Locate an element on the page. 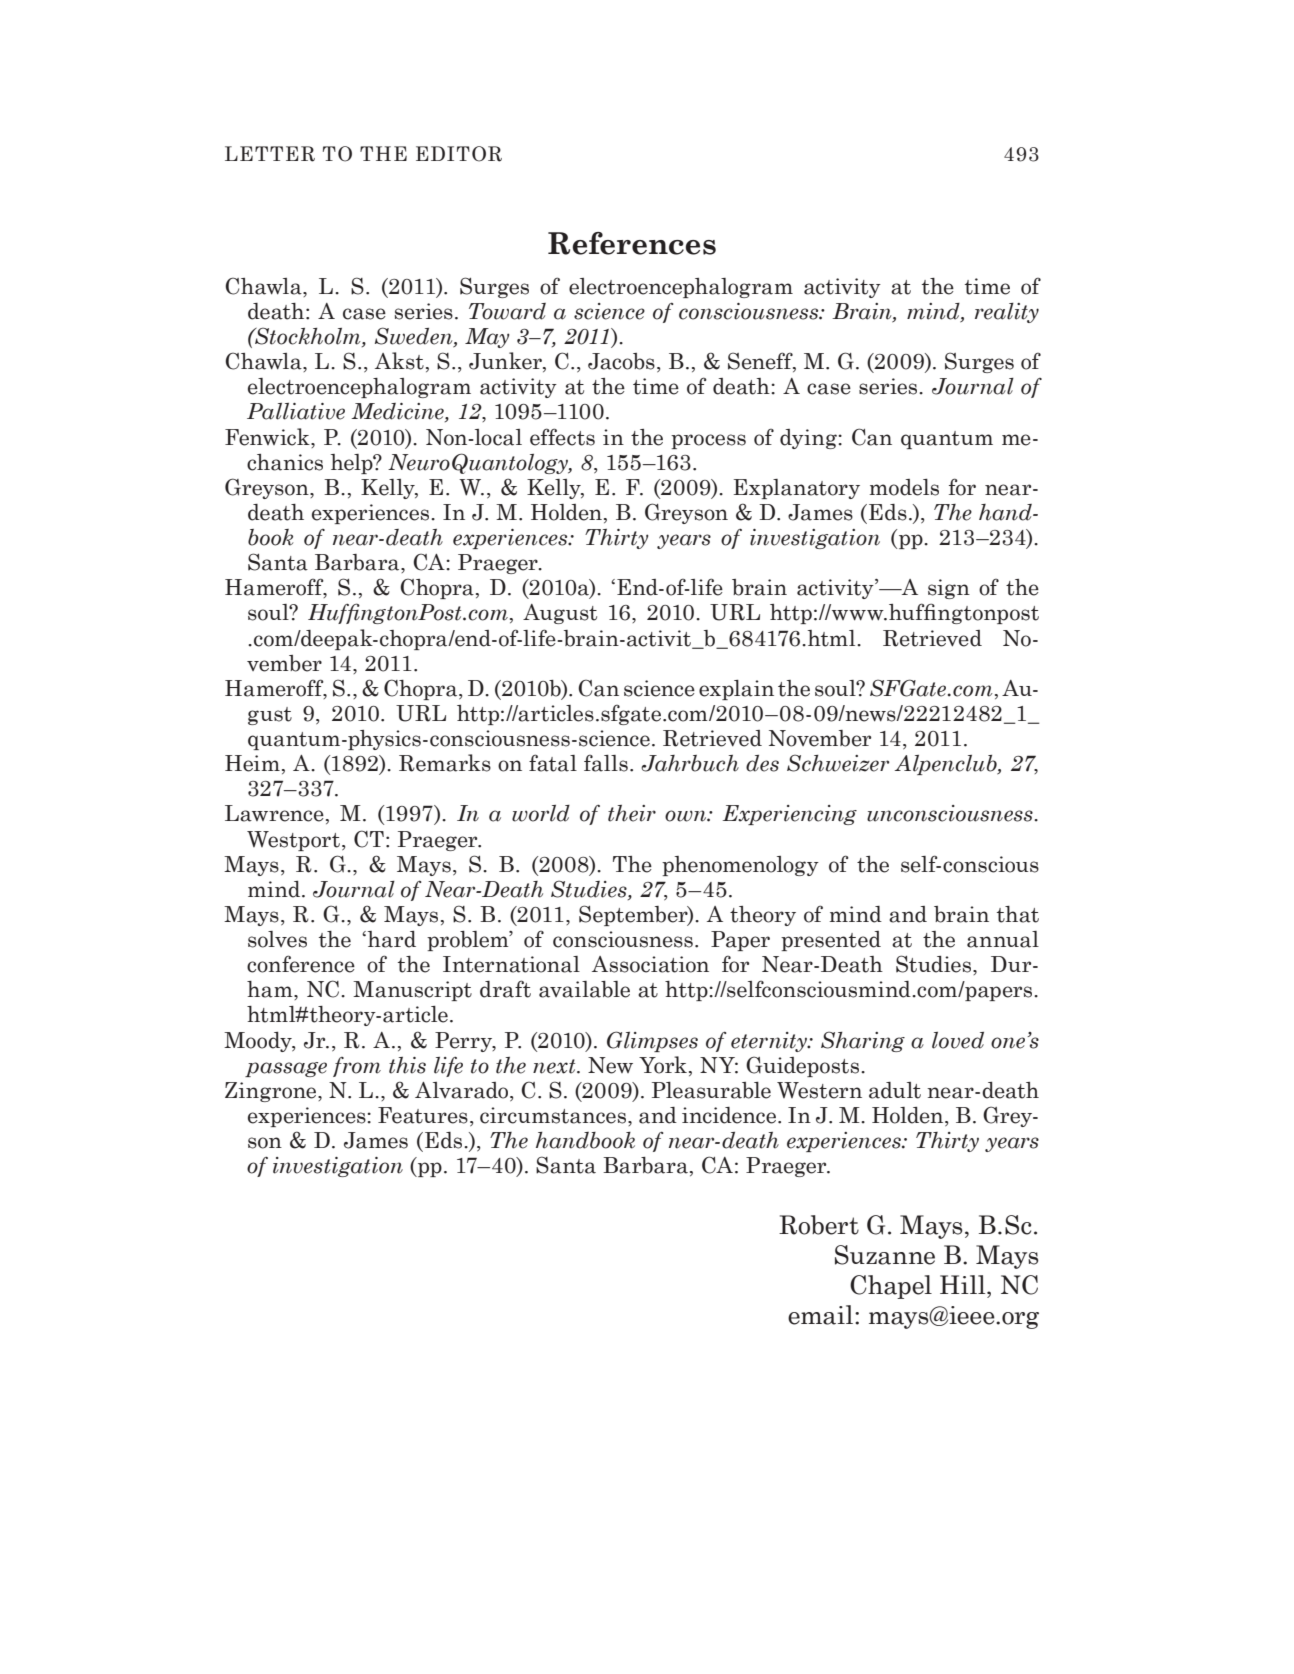 This document has height=1674, width=1294. Heim is located at coordinates (252, 763).
